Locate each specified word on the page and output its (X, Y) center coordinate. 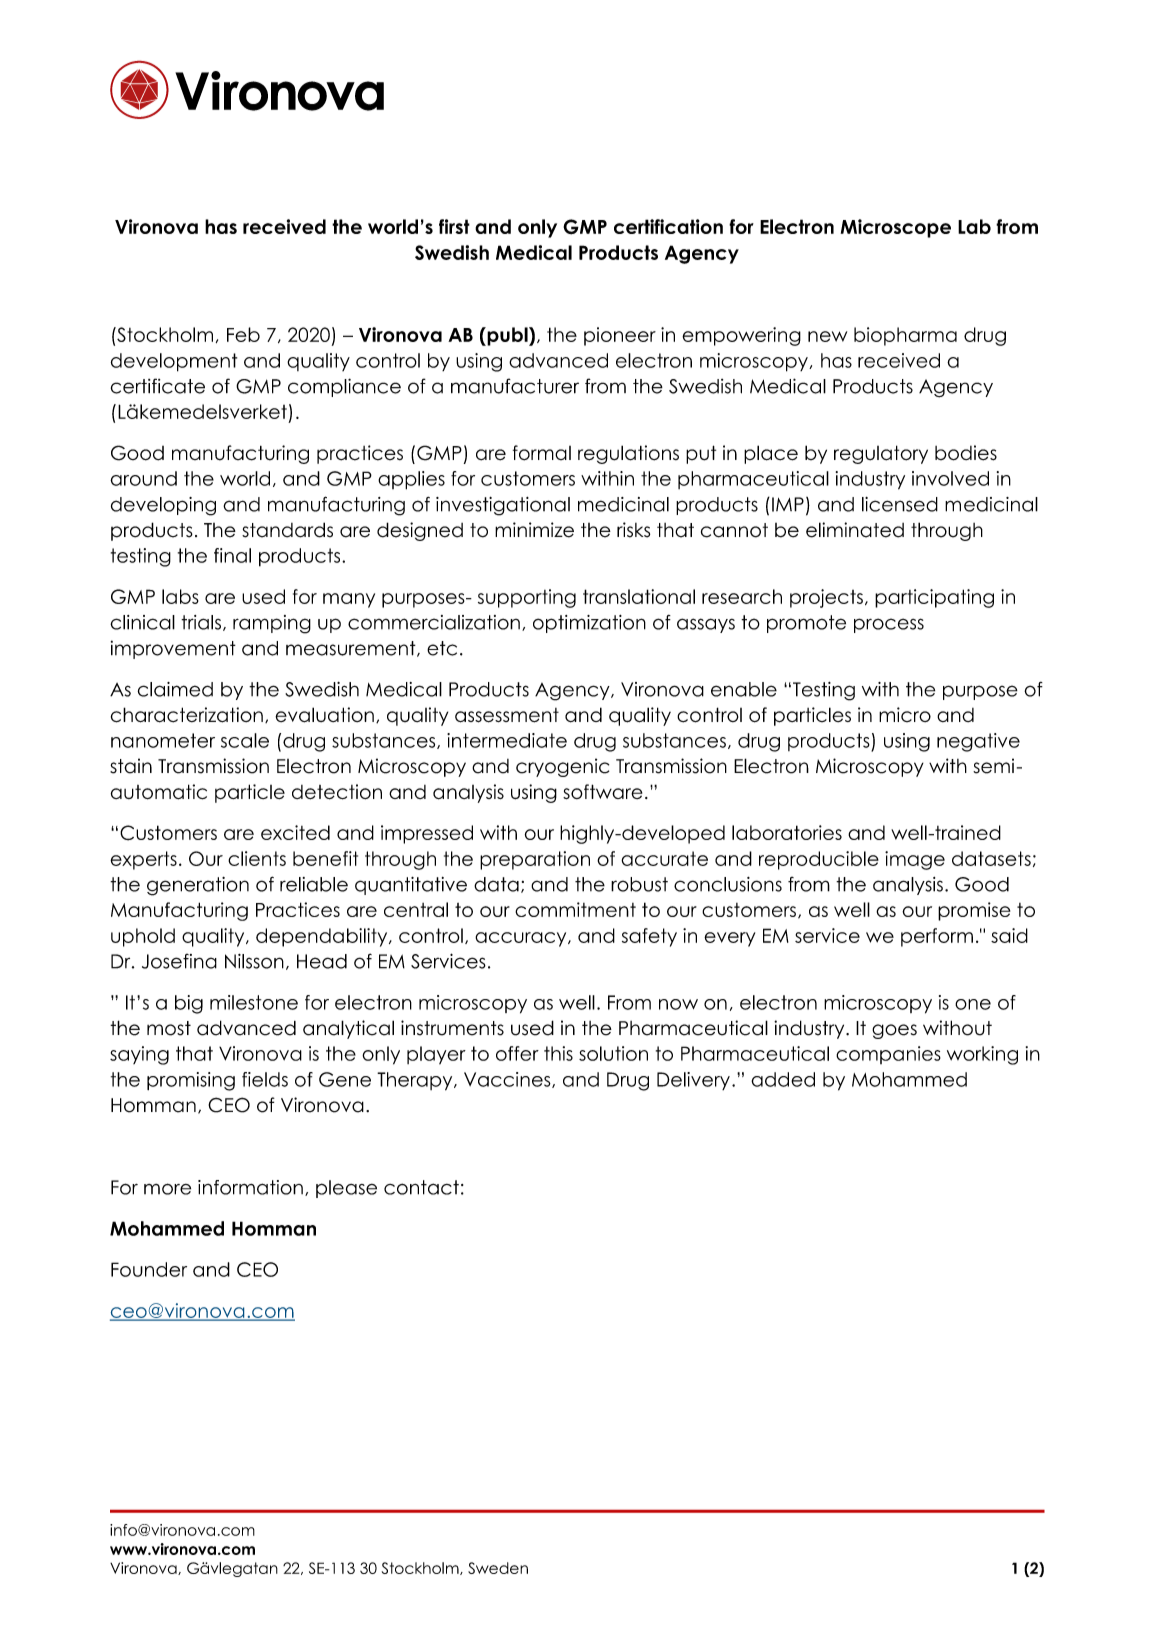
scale (245, 740)
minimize (534, 530)
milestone (254, 1002)
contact (421, 1187)
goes (894, 1031)
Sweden (498, 1568)
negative (978, 742)
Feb (243, 334)
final (232, 555)
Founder (149, 1269)
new (827, 336)
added (783, 1079)
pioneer (620, 336)
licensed (900, 504)
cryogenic (562, 767)
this (558, 1053)
